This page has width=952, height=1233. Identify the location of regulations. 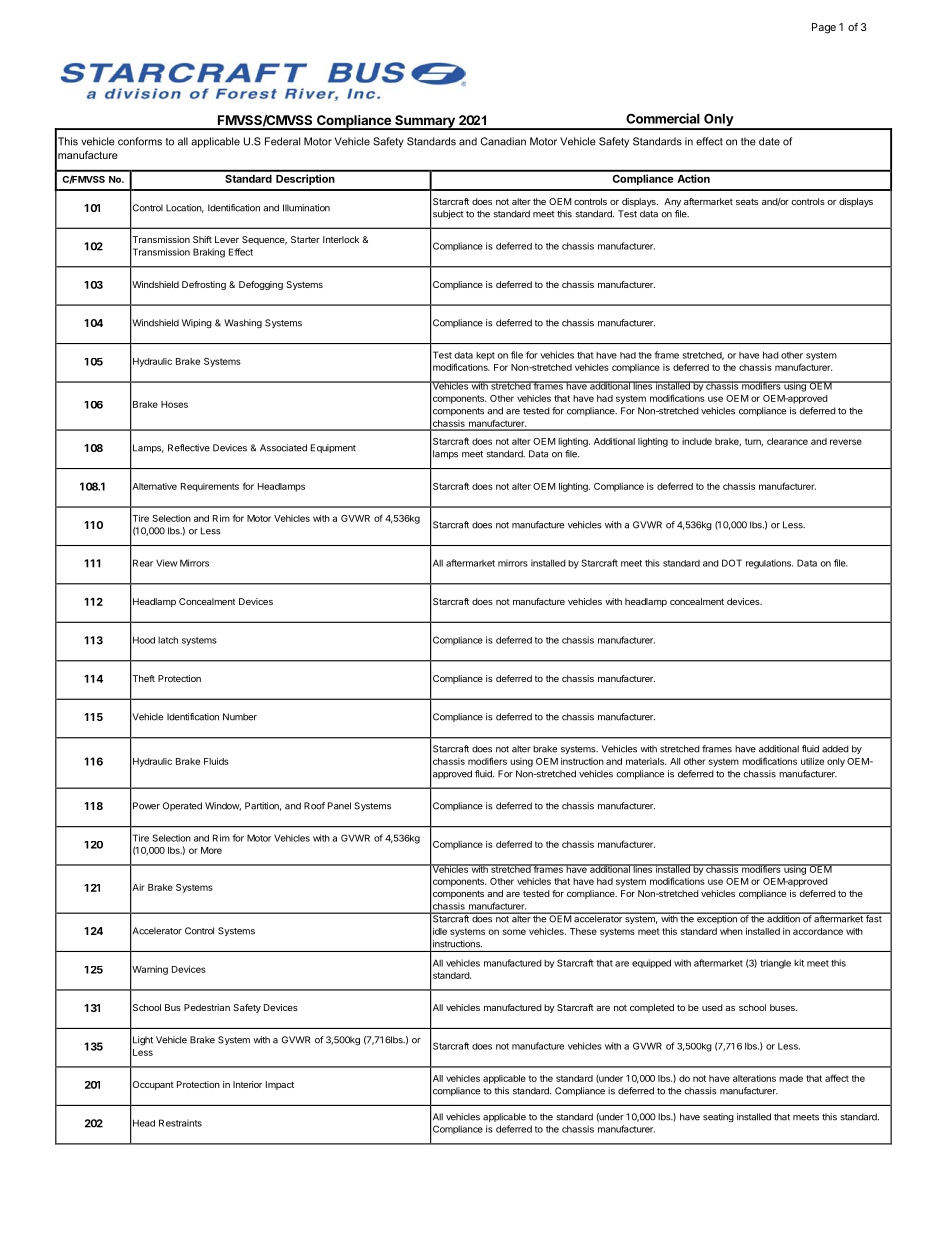
(769, 564).
